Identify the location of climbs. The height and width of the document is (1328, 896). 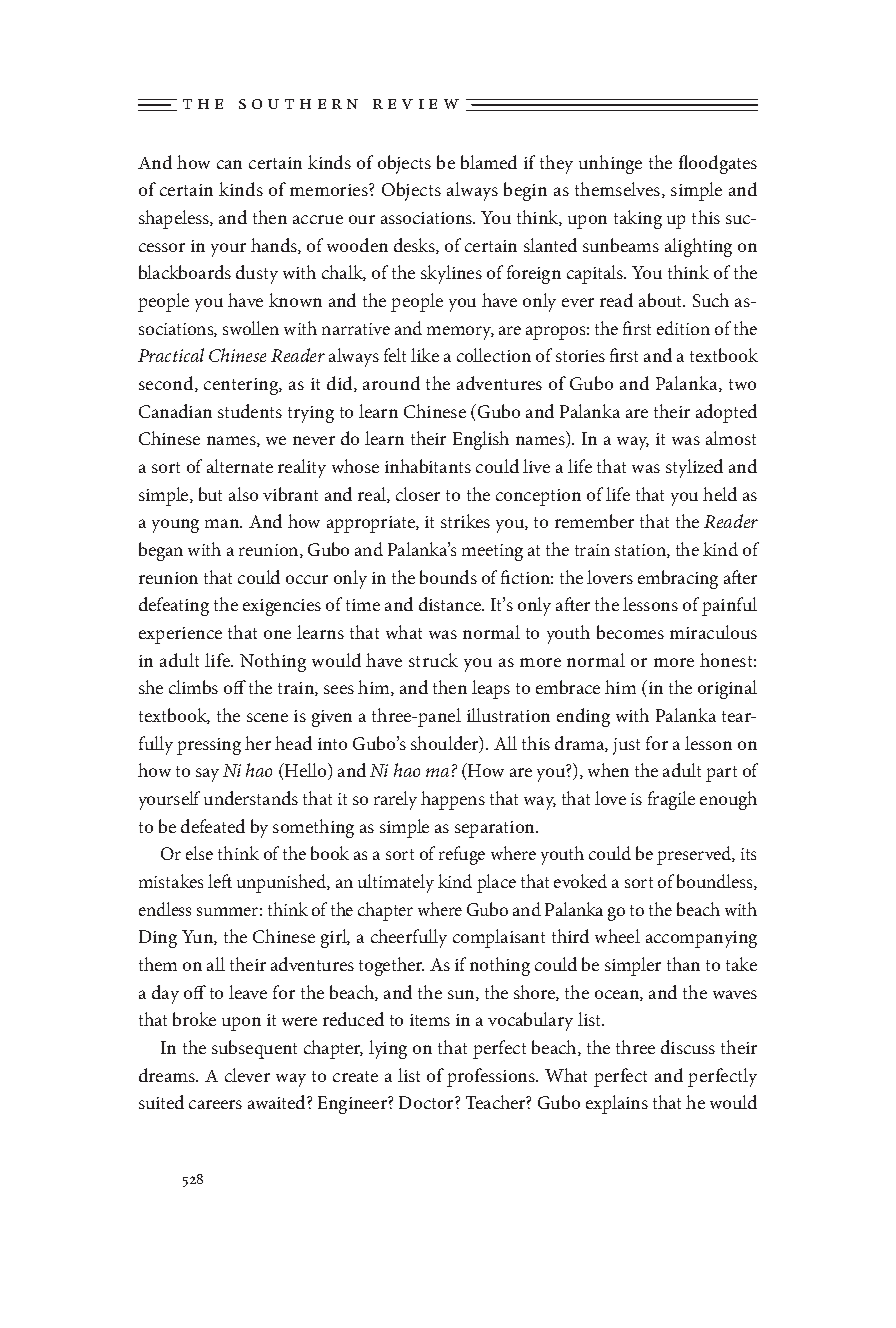
(193, 687).
